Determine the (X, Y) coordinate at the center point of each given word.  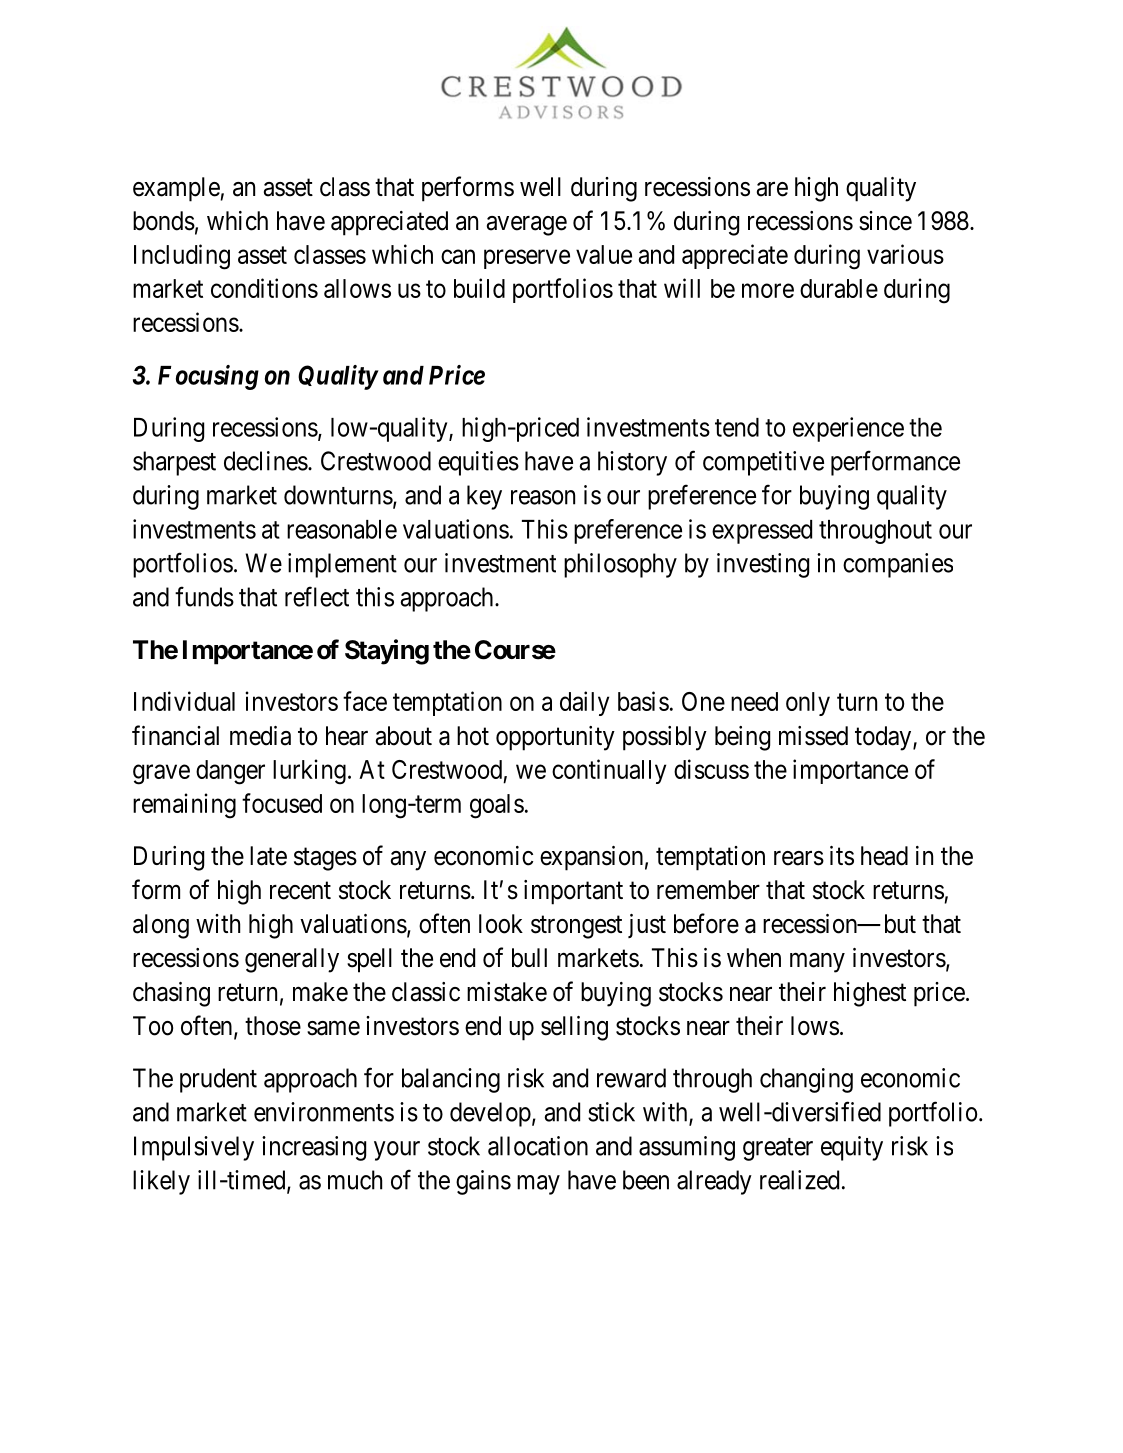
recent (300, 891)
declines (266, 461)
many (817, 963)
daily (584, 703)
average (527, 226)
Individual (184, 701)
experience (848, 429)
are (772, 189)
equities (478, 463)
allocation (538, 1146)
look (501, 924)
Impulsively (194, 1148)
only (808, 704)
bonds (164, 221)
